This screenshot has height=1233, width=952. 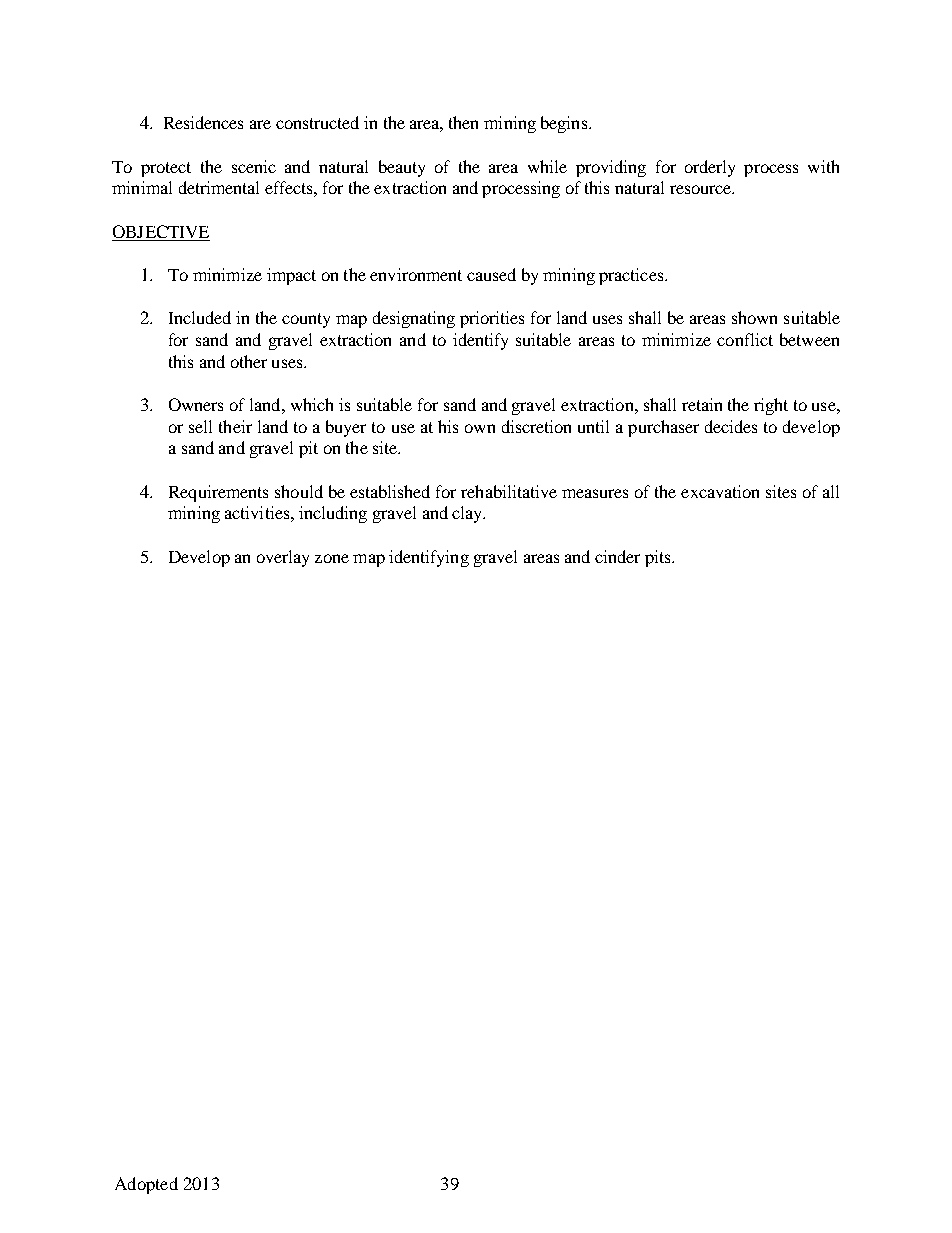 What do you see at coordinates (146, 1185) in the screenshot?
I see `Adopted` at bounding box center [146, 1185].
